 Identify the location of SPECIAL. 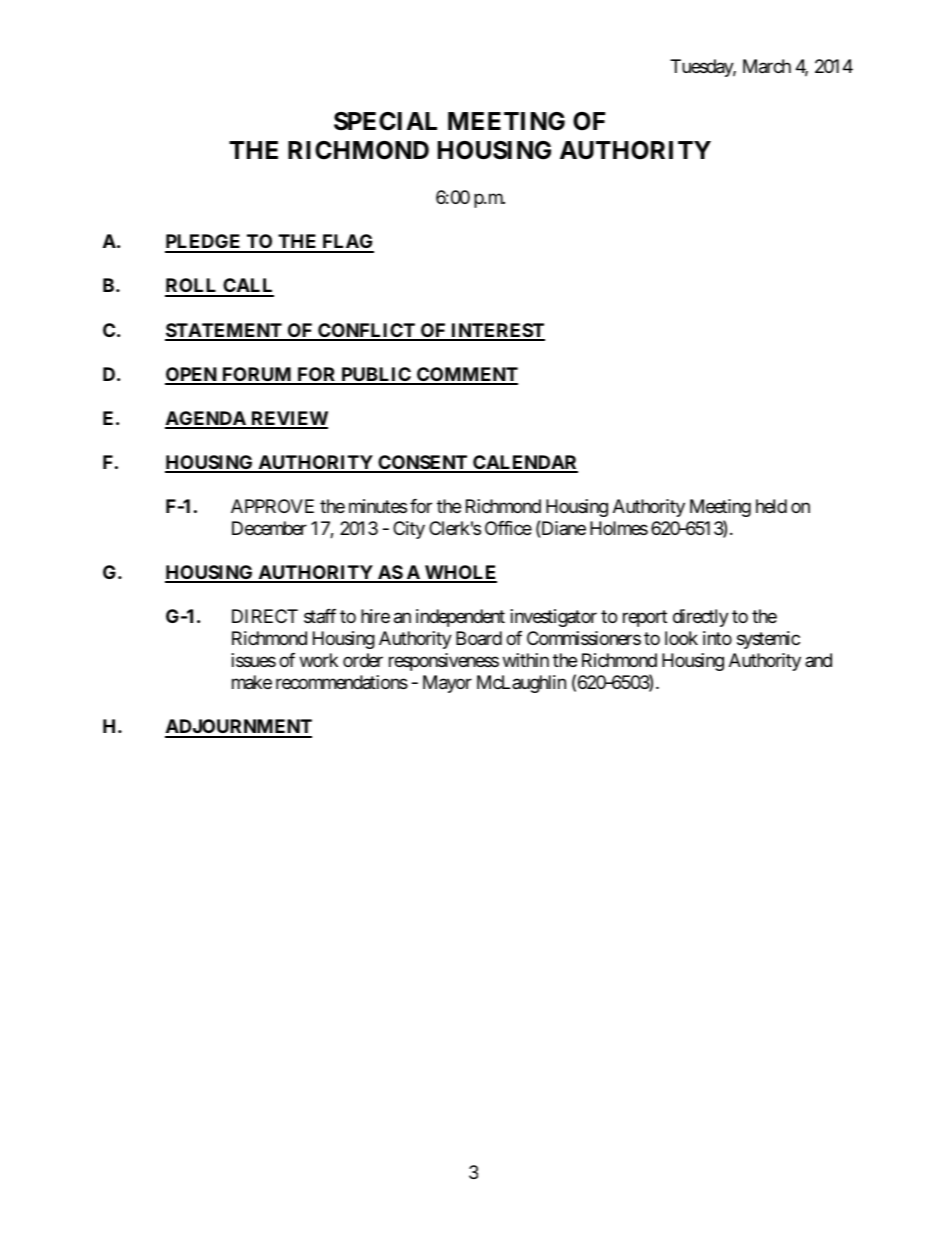
(385, 121).
